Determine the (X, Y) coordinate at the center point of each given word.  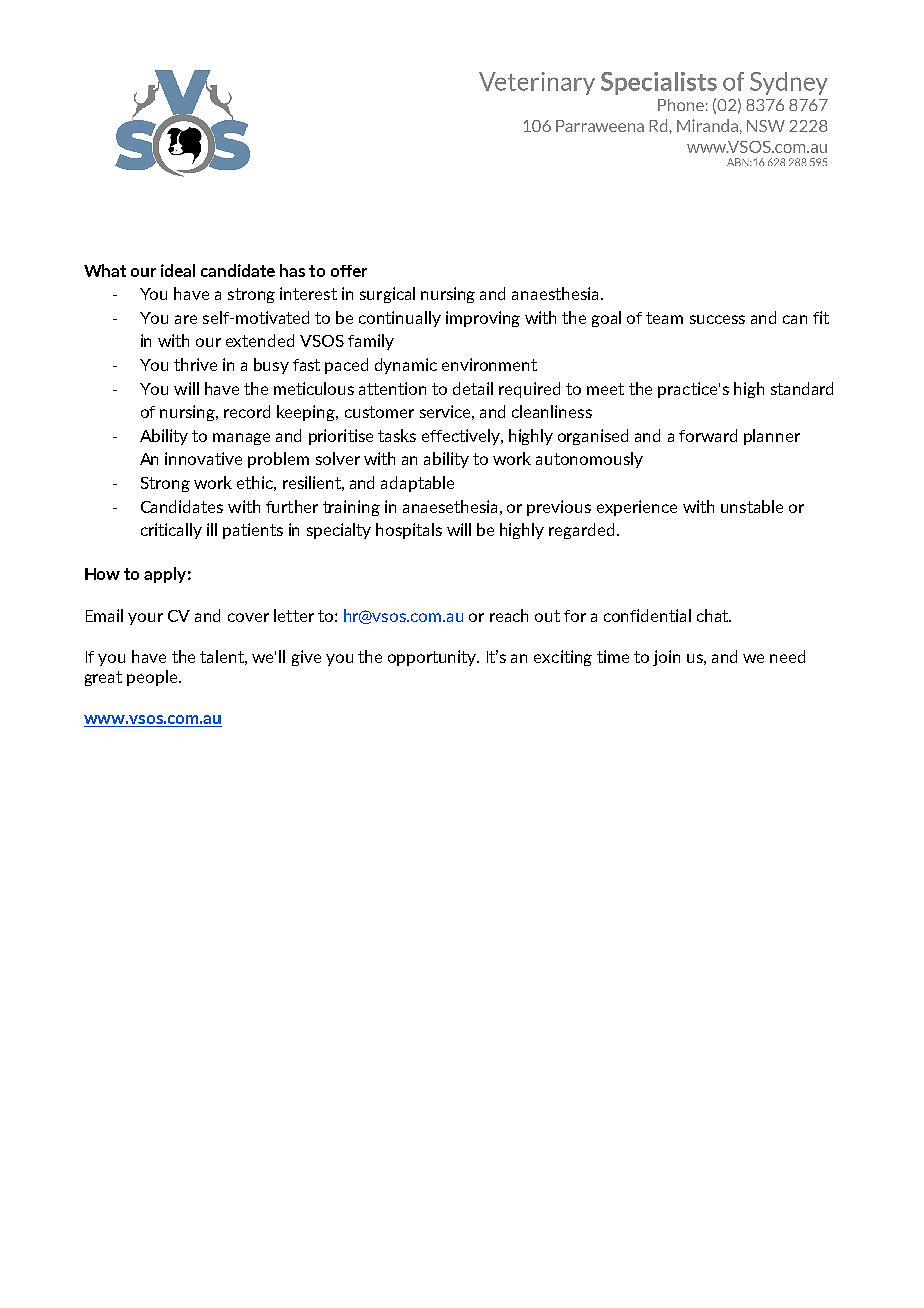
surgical (387, 295)
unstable (752, 506)
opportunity (433, 658)
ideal (178, 270)
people (153, 678)
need (787, 656)
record (247, 411)
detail (473, 388)
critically (171, 531)
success (717, 319)
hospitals (409, 531)
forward (708, 435)
